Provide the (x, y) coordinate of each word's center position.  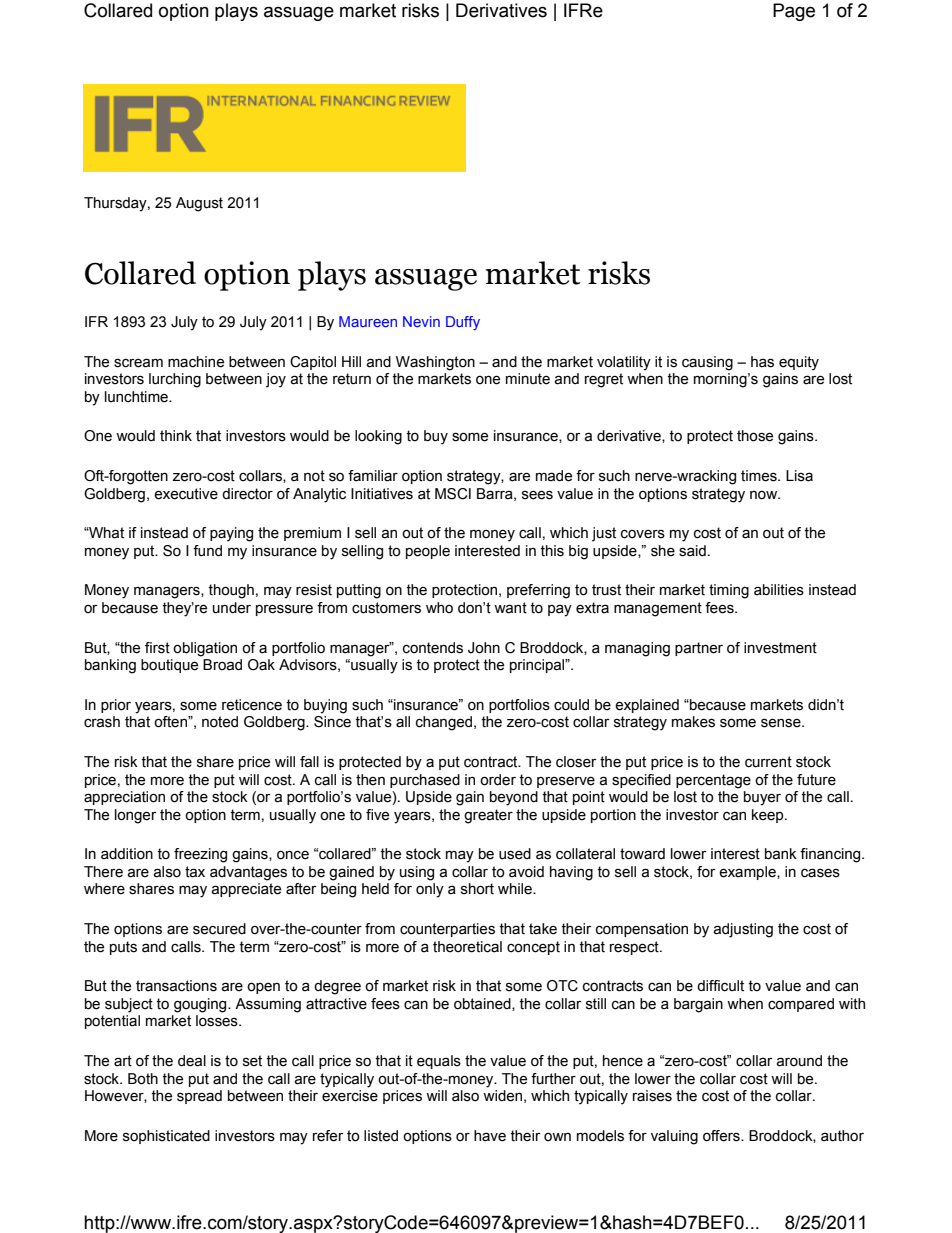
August (199, 204)
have (490, 1136)
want (510, 608)
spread (199, 1097)
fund (207, 551)
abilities (779, 590)
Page (794, 12)
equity (799, 363)
